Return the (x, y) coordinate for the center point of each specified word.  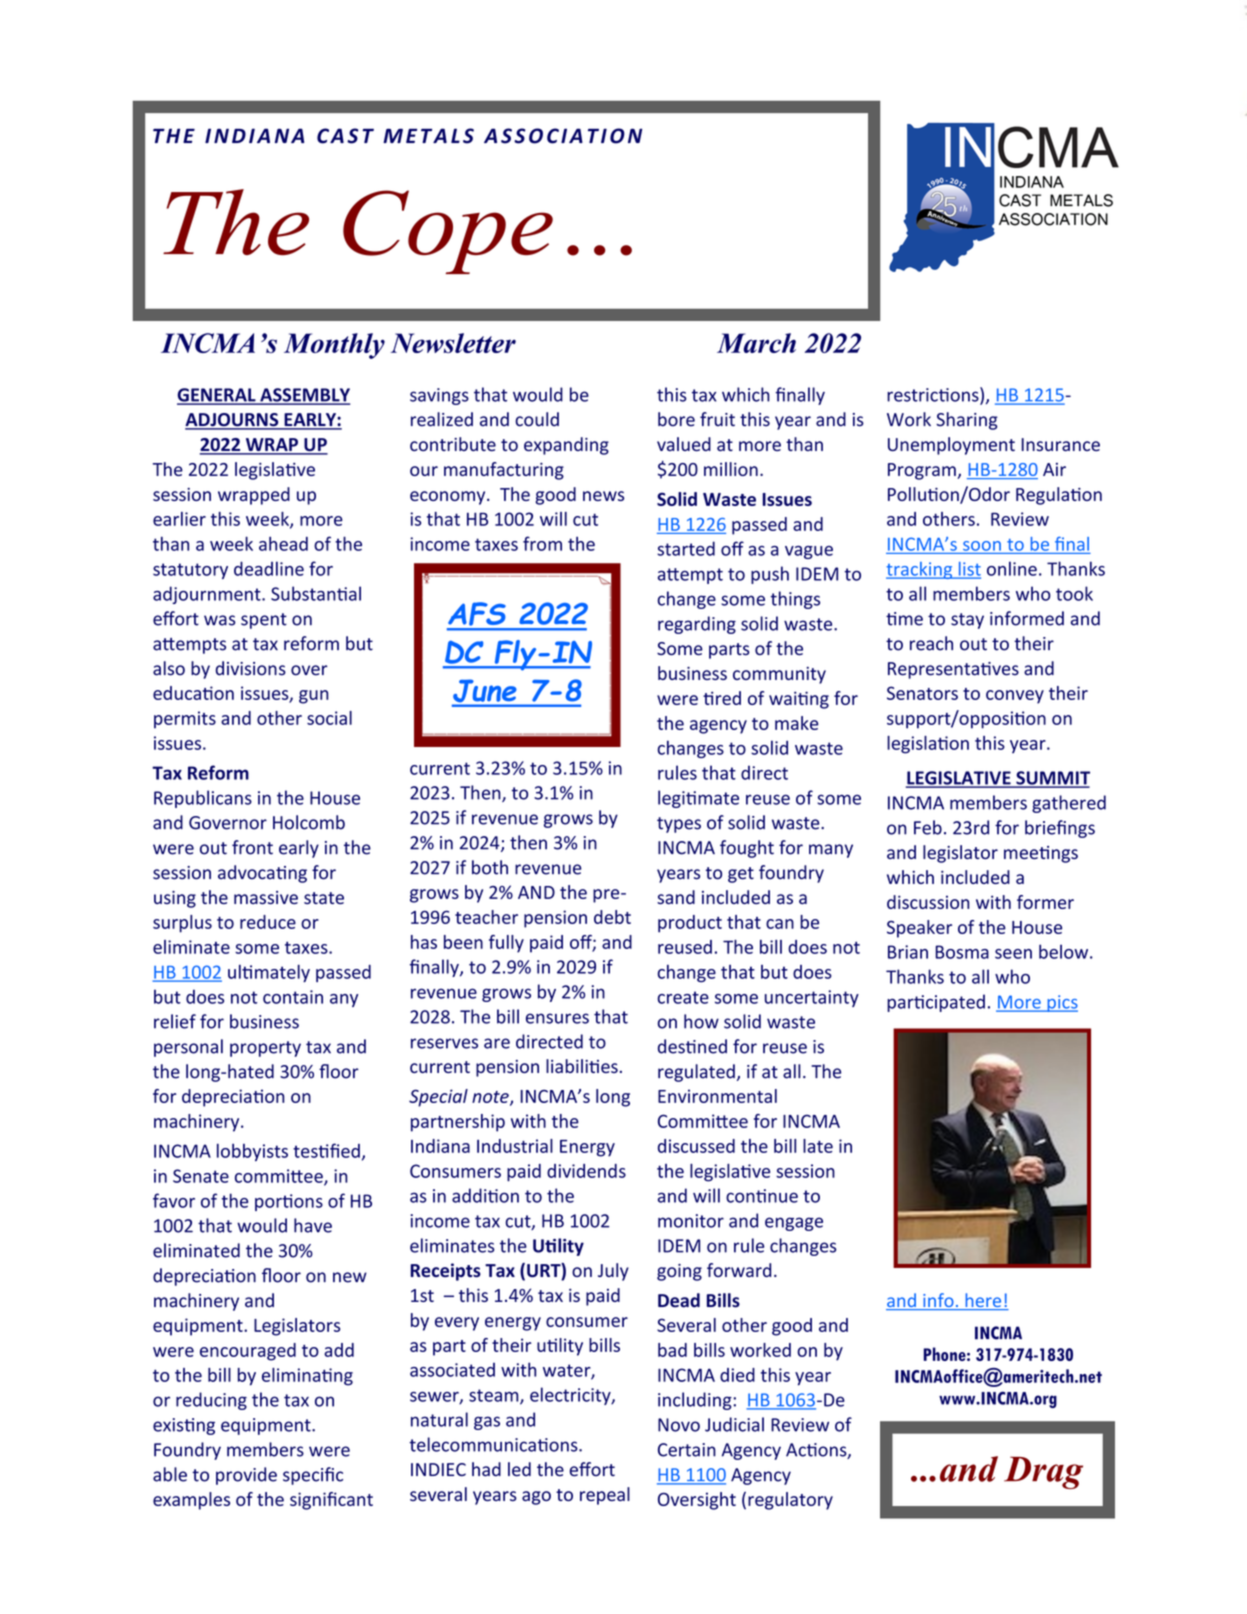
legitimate (698, 799)
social (329, 718)
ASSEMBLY (304, 396)
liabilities (582, 1066)
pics (1061, 1003)
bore (676, 419)
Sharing (967, 421)
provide (246, 1476)
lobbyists (252, 1152)
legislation (928, 745)
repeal (605, 1496)
